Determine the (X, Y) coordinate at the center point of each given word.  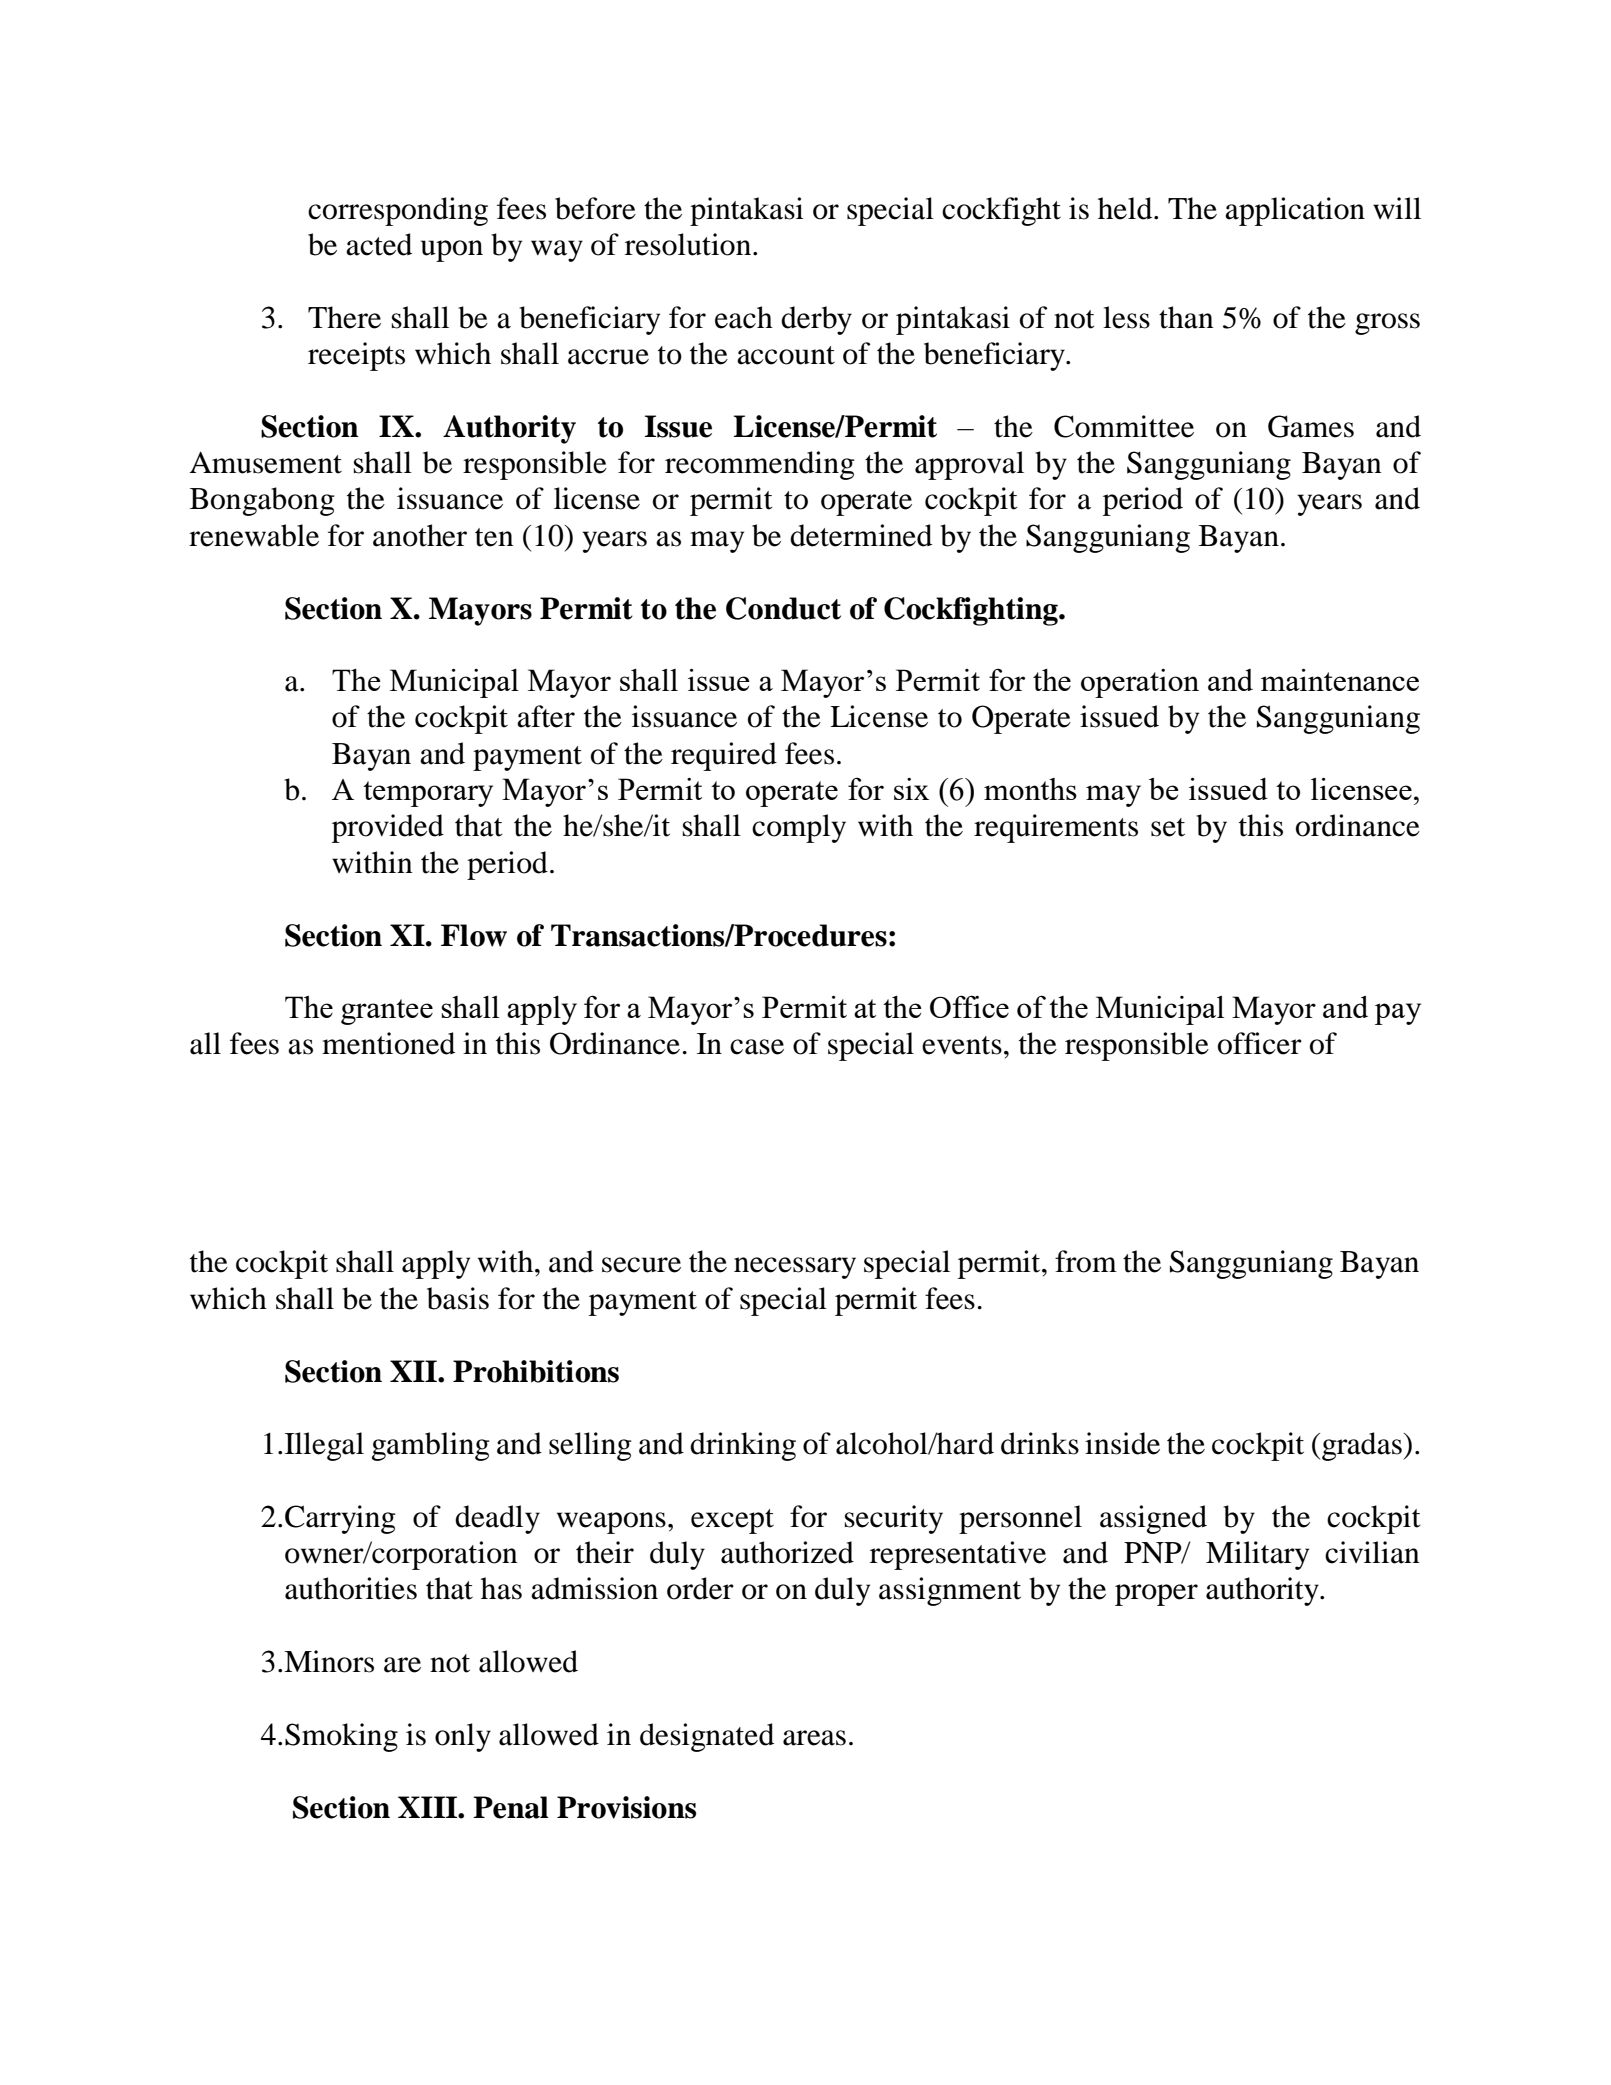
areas (814, 1738)
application (1295, 211)
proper (1156, 1595)
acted (379, 244)
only (463, 1737)
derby (816, 320)
